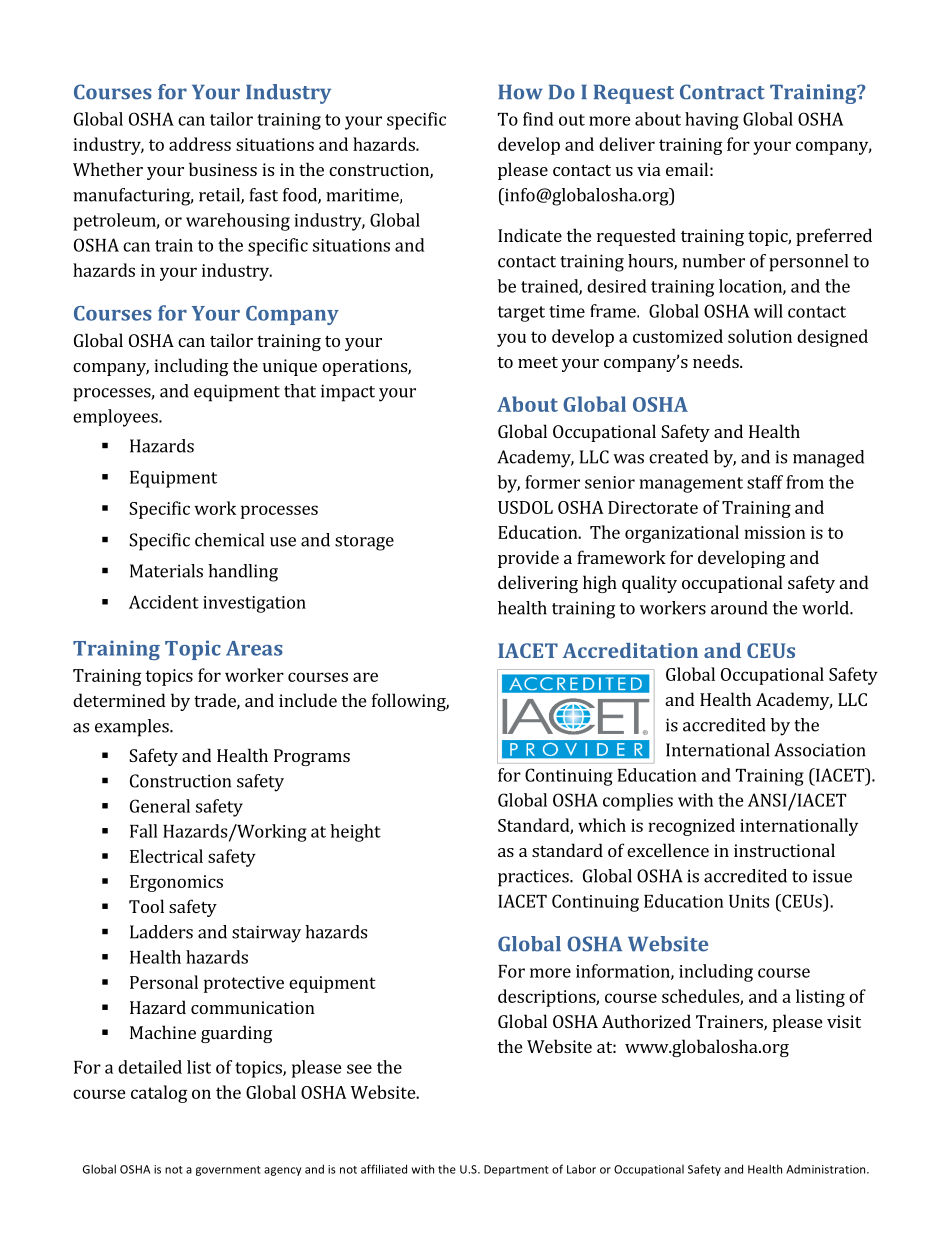 This document has height=1233, width=952. What do you see at coordinates (520, 92) in the document?
I see `How` at bounding box center [520, 92].
